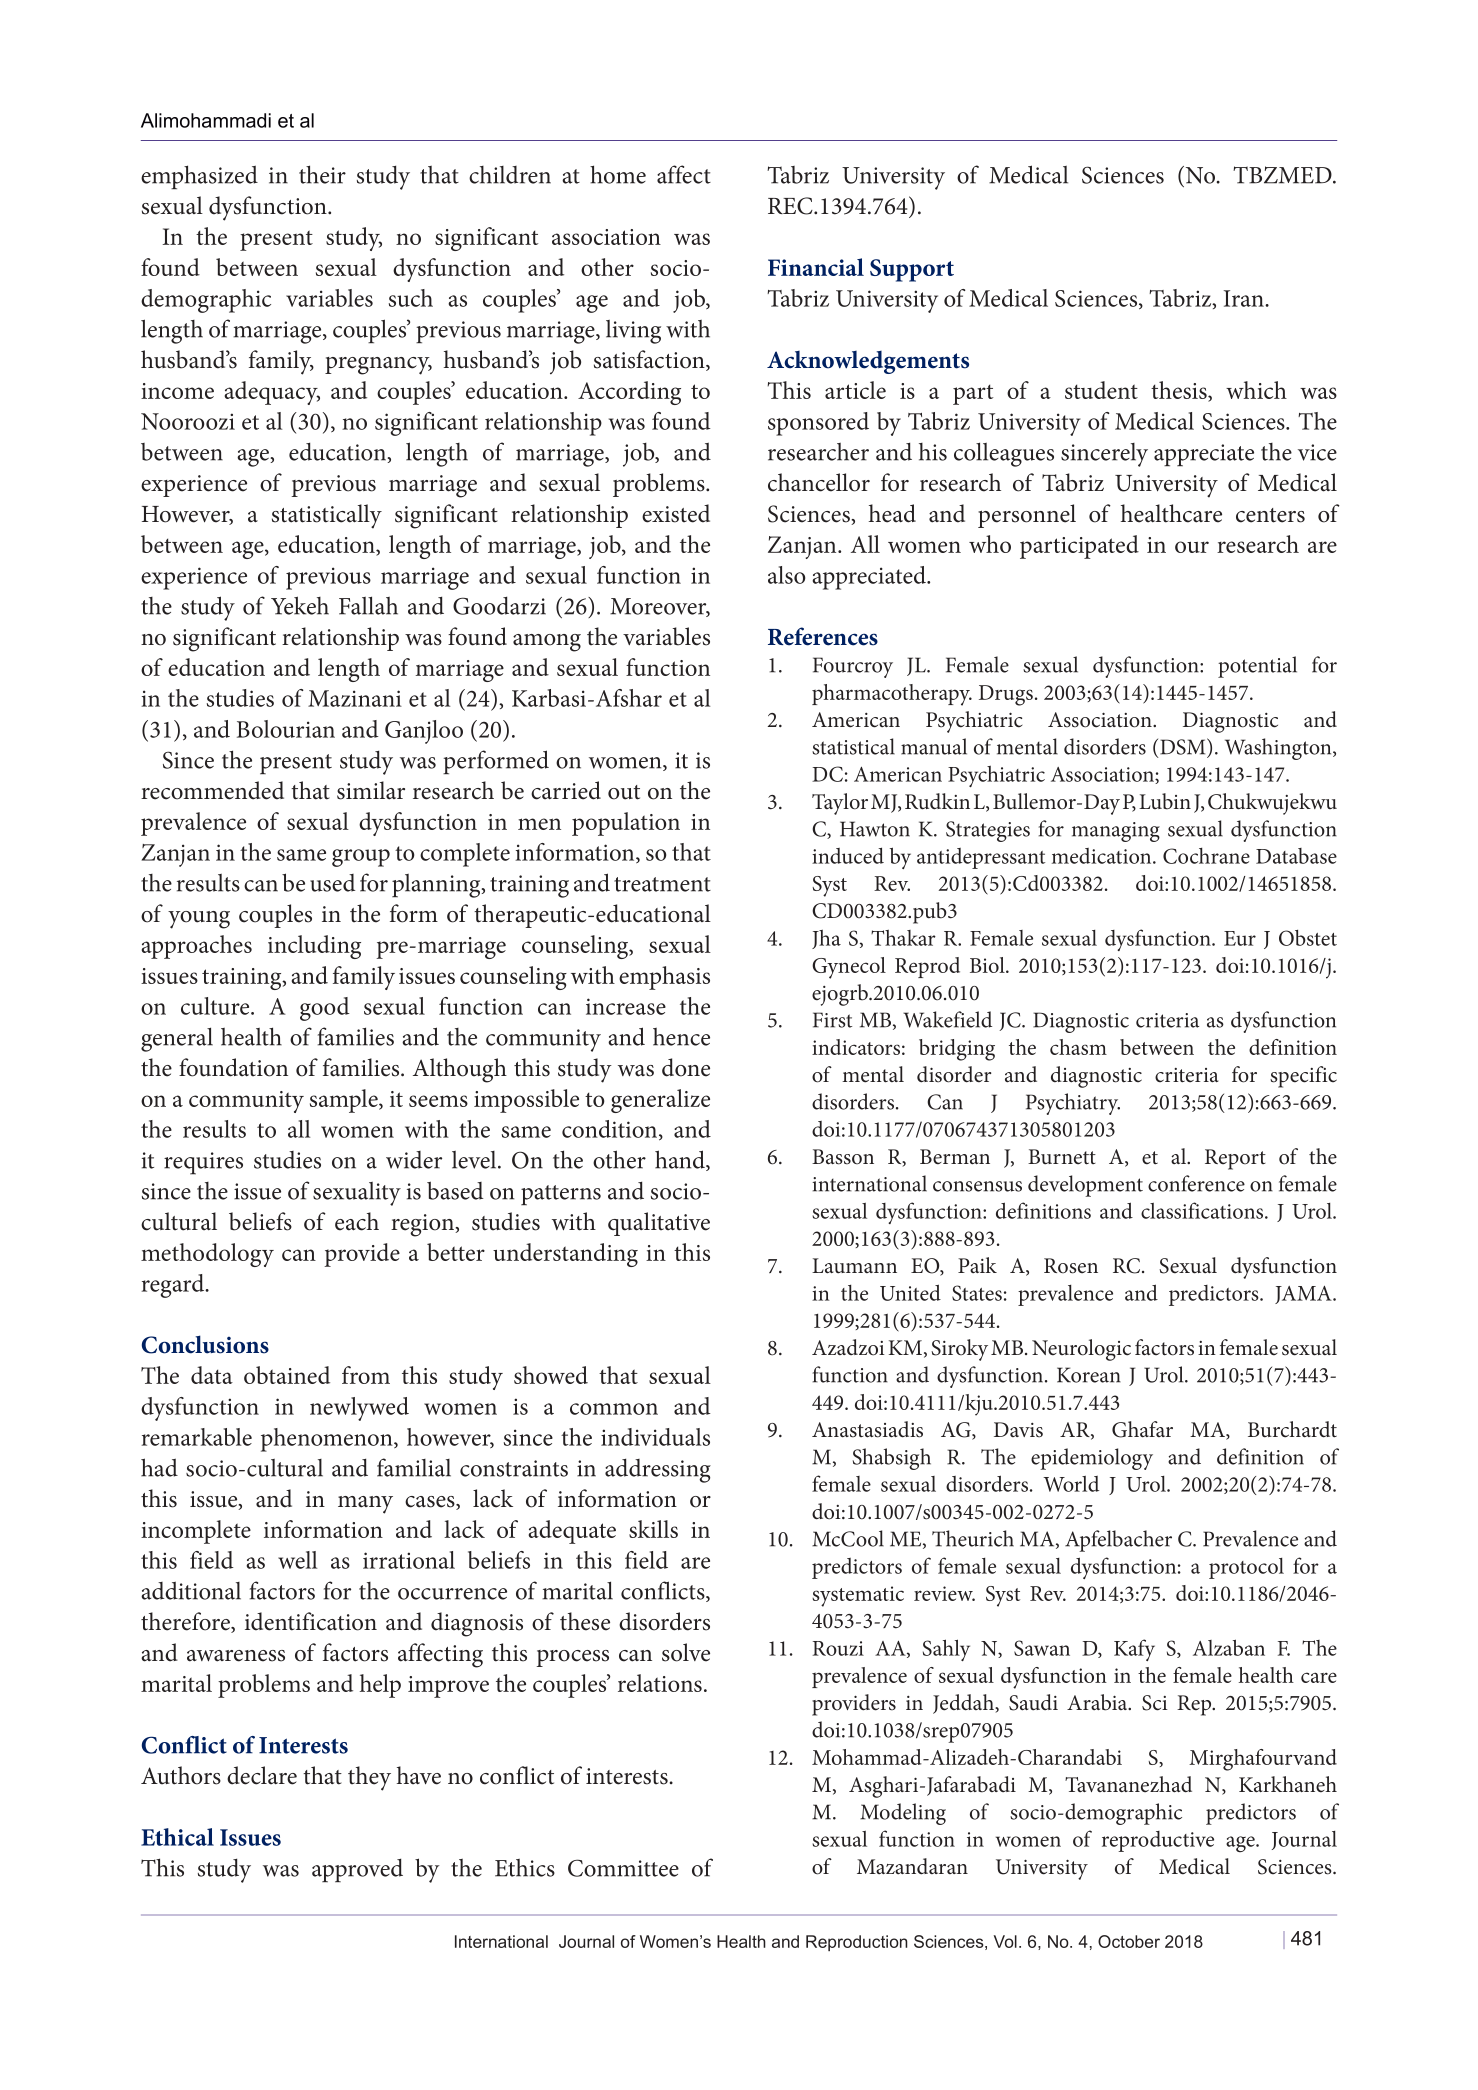 This screenshot has height=2090, width=1478. I want to click on Iran, so click(1245, 298).
